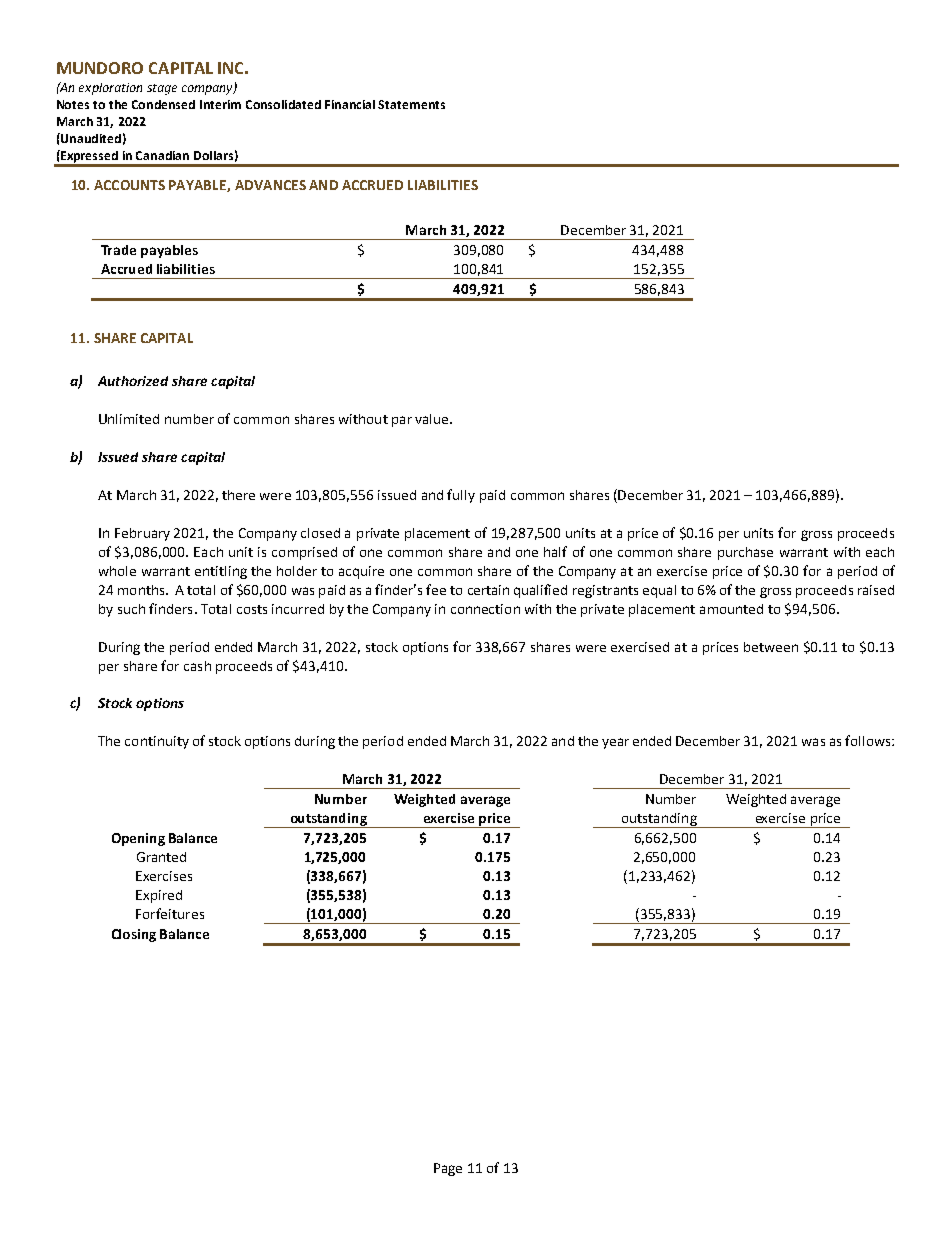  What do you see at coordinates (411, 104) in the screenshot?
I see `Statements` at bounding box center [411, 104].
